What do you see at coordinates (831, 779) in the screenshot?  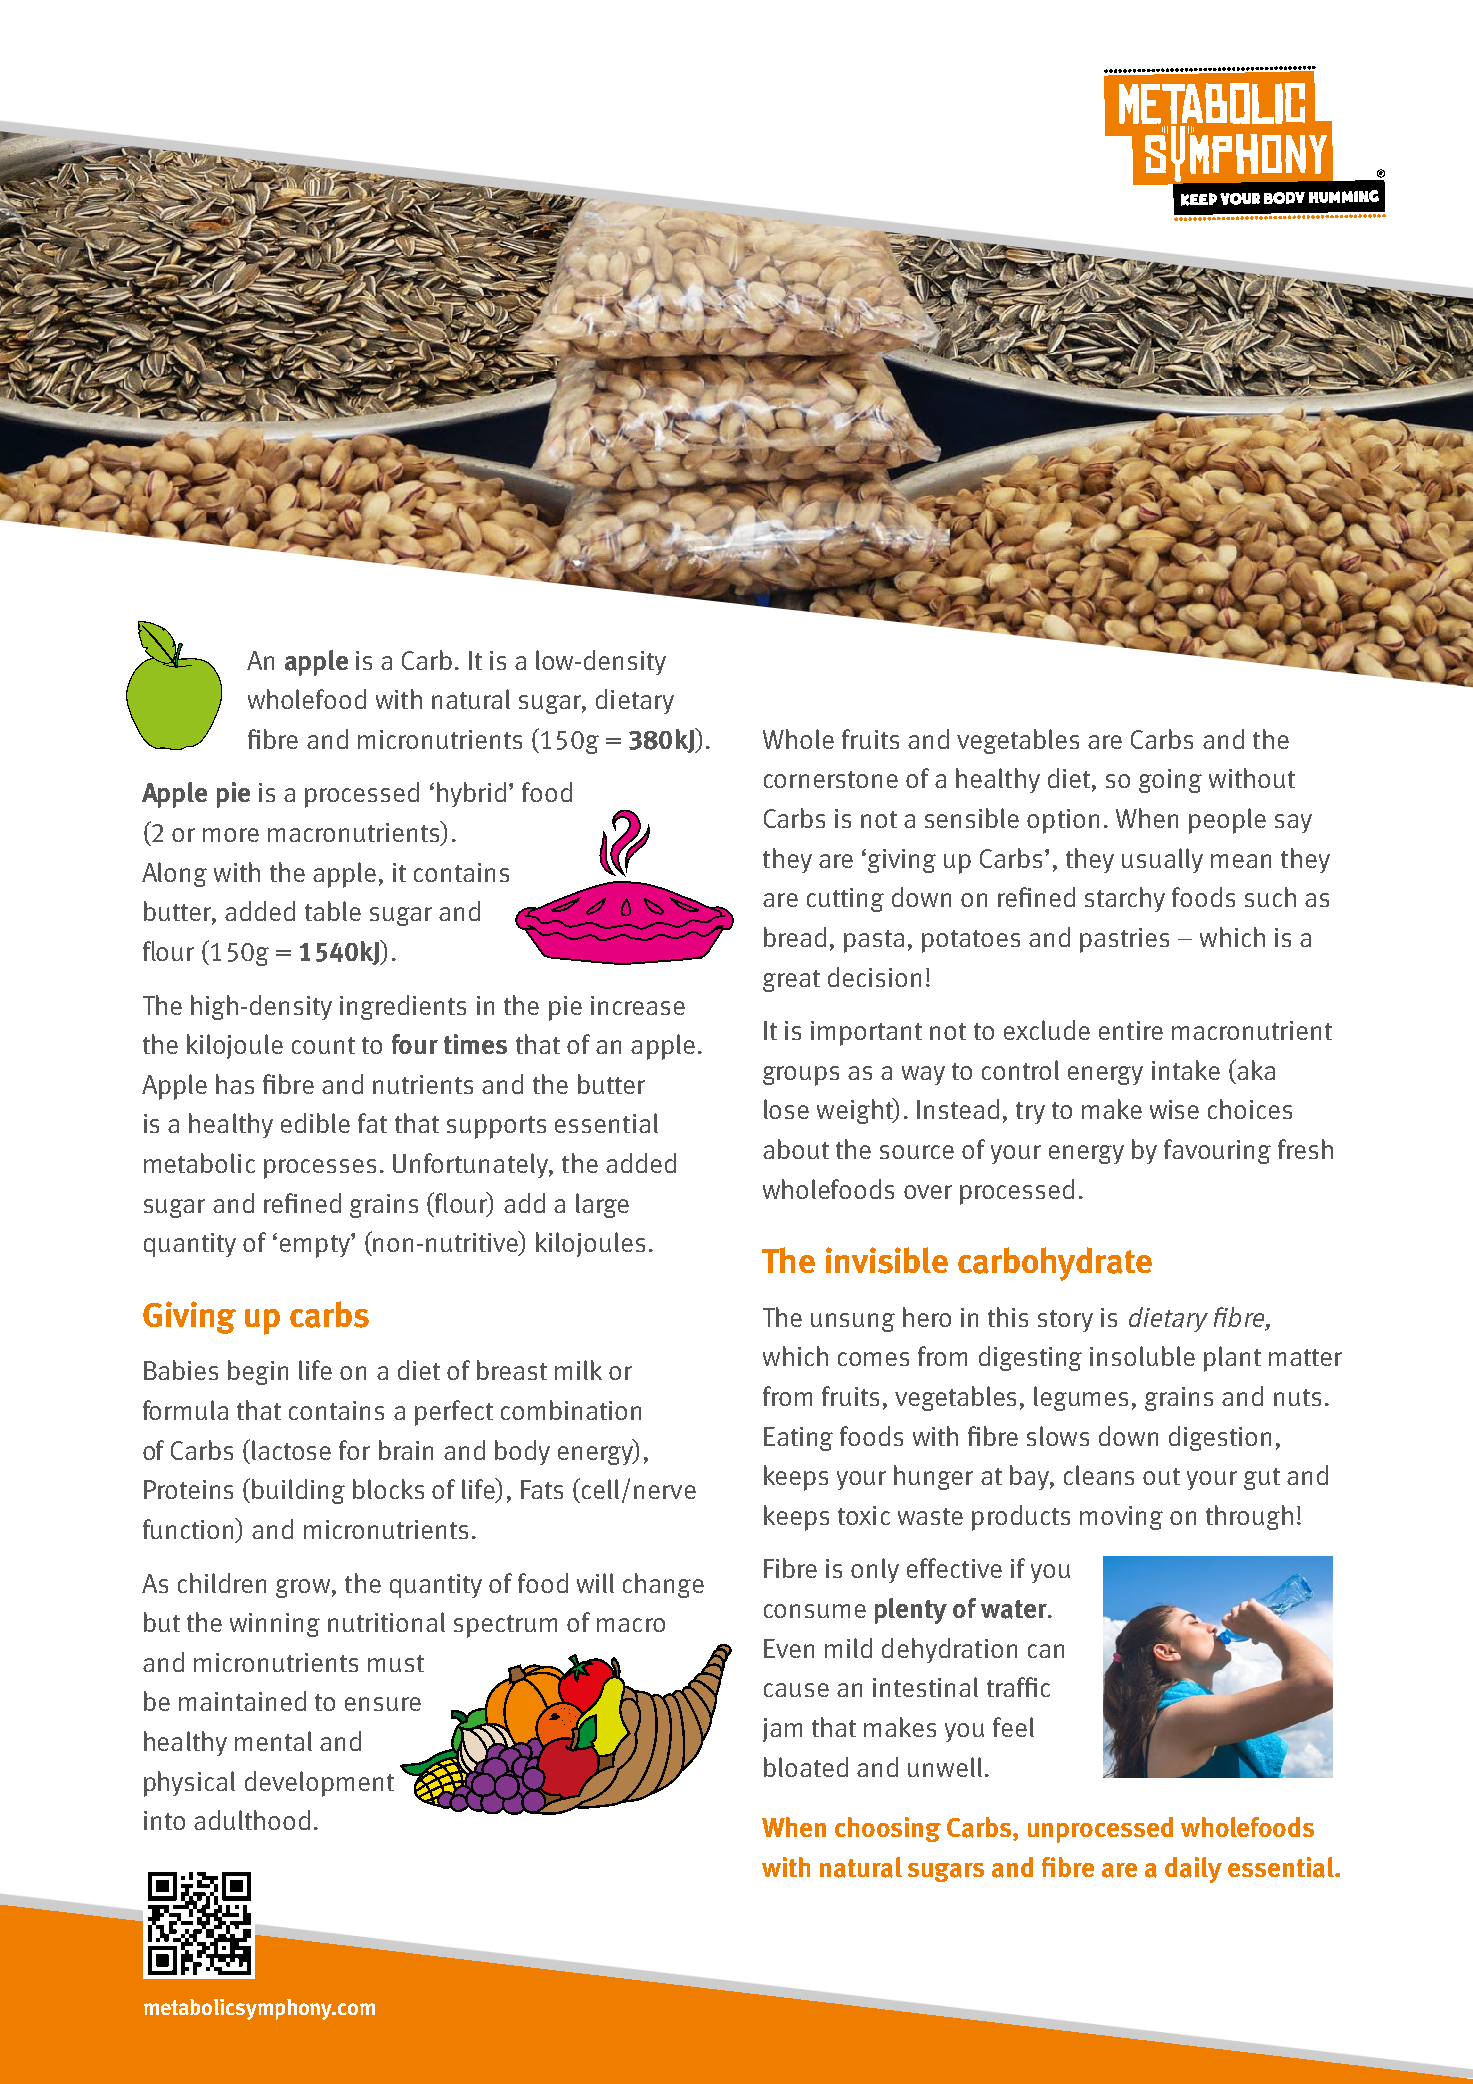 I see `cornerstone` at bounding box center [831, 779].
